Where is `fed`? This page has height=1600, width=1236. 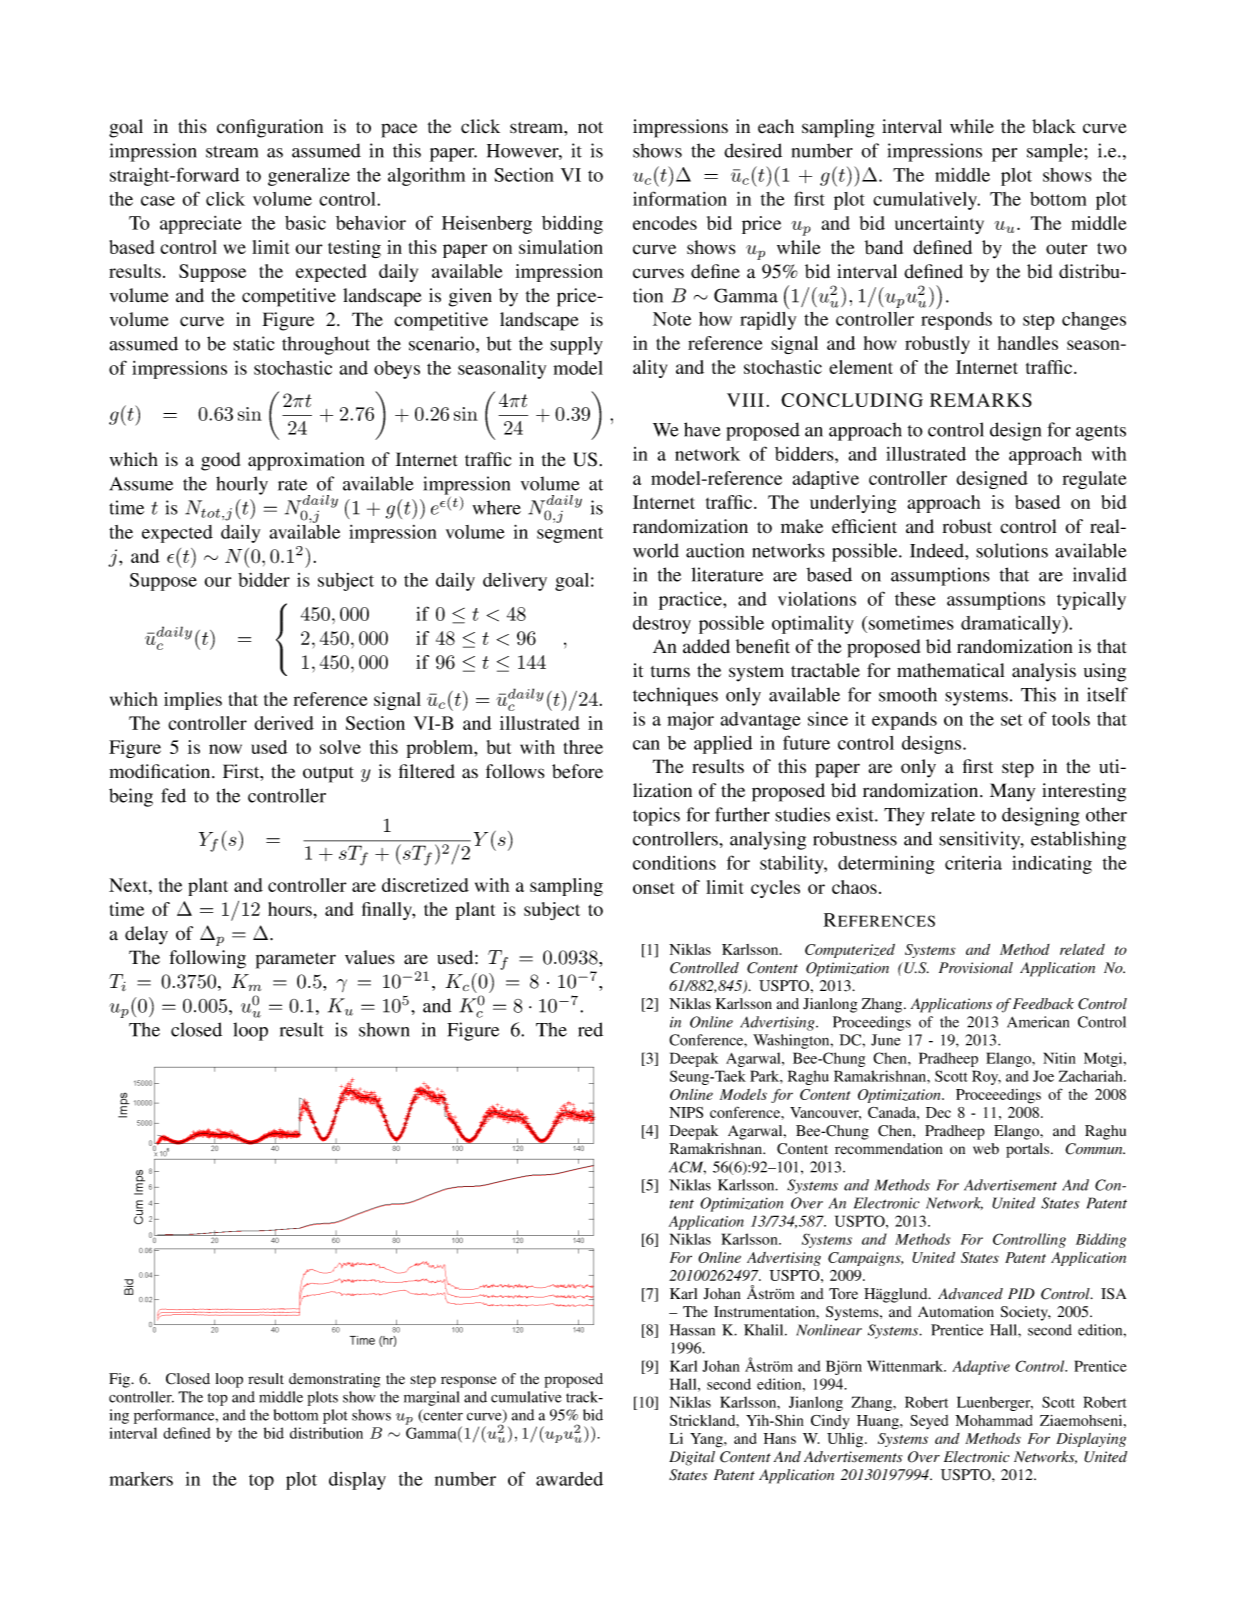
fed is located at coordinates (173, 795).
